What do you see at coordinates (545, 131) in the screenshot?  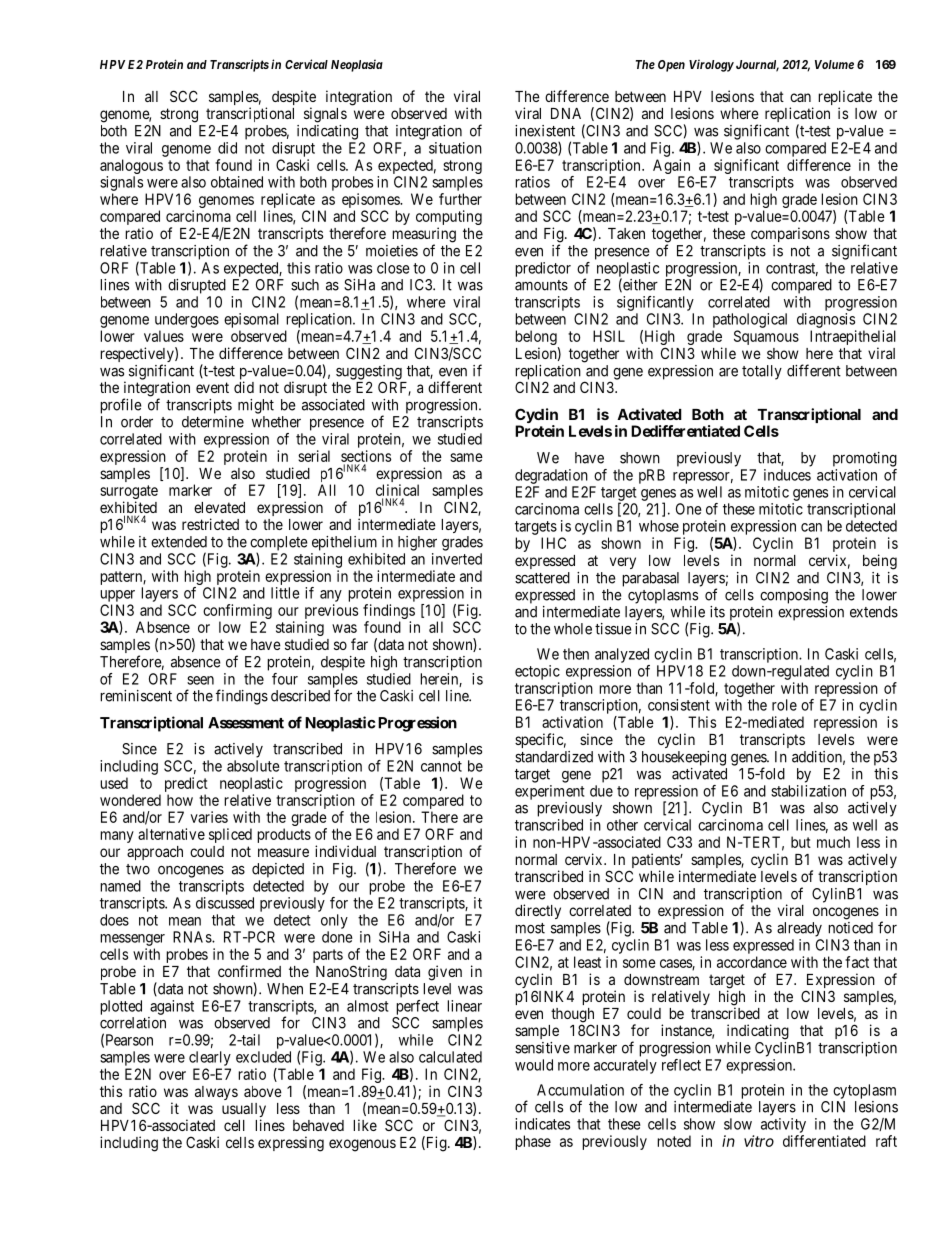 I see `inexistent` at bounding box center [545, 131].
